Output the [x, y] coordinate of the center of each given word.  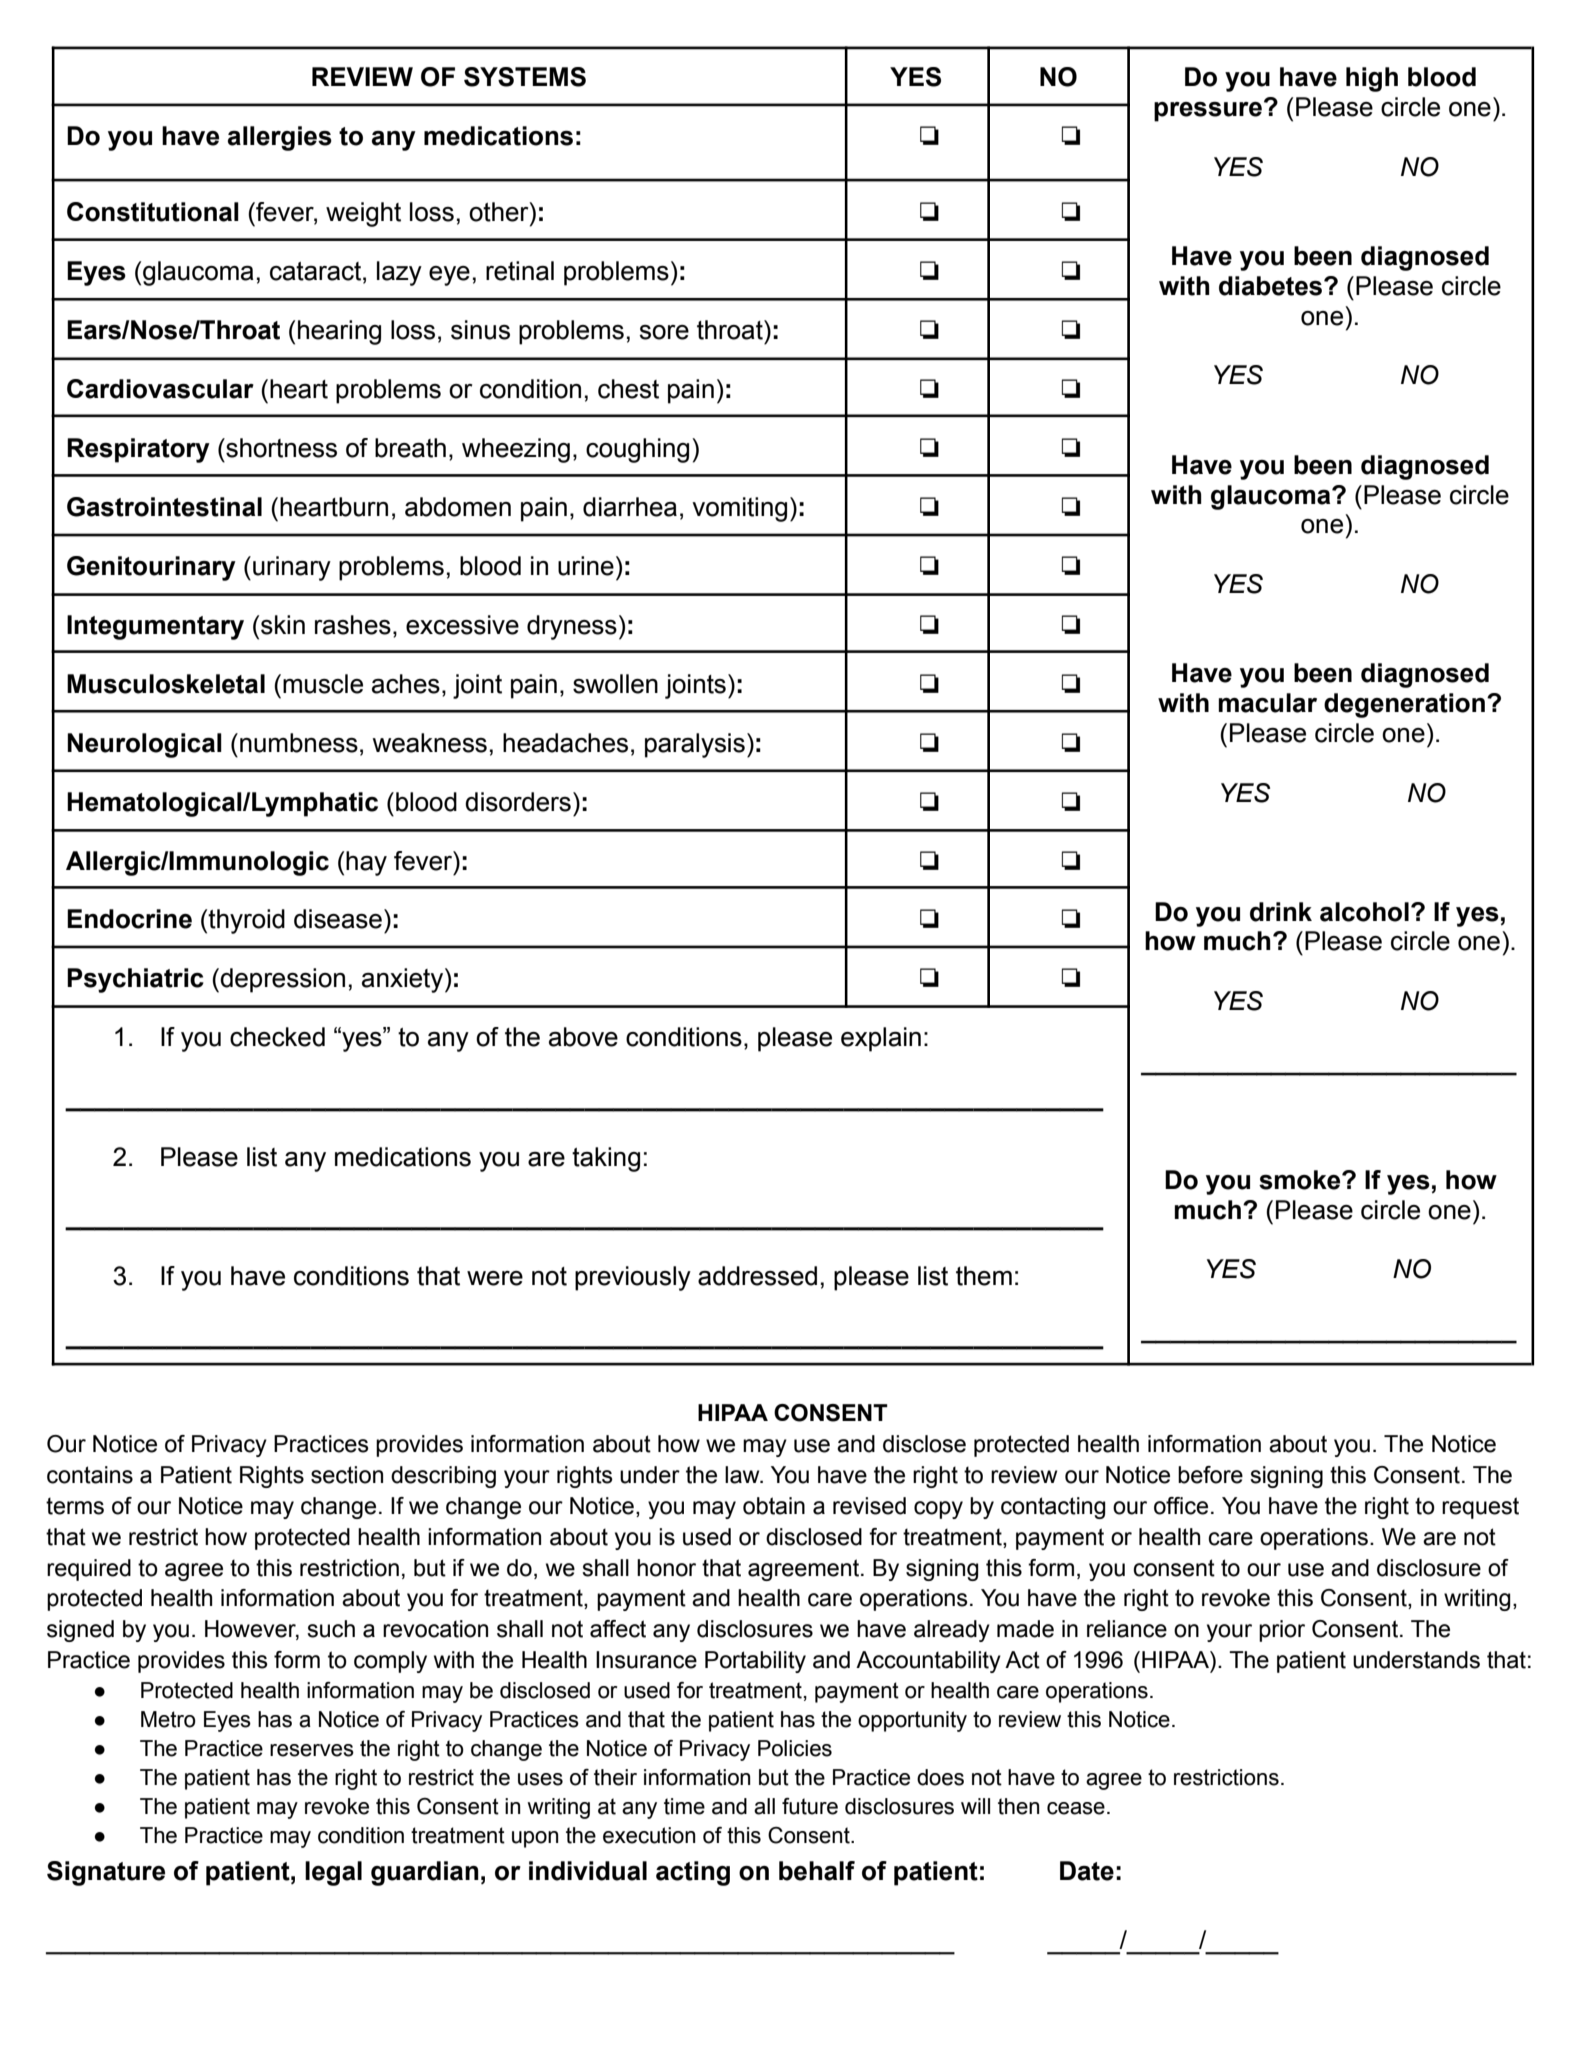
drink [1281, 912]
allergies [280, 138]
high [1372, 79]
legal [333, 1873]
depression [282, 980]
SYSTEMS [525, 77]
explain [881, 1039]
